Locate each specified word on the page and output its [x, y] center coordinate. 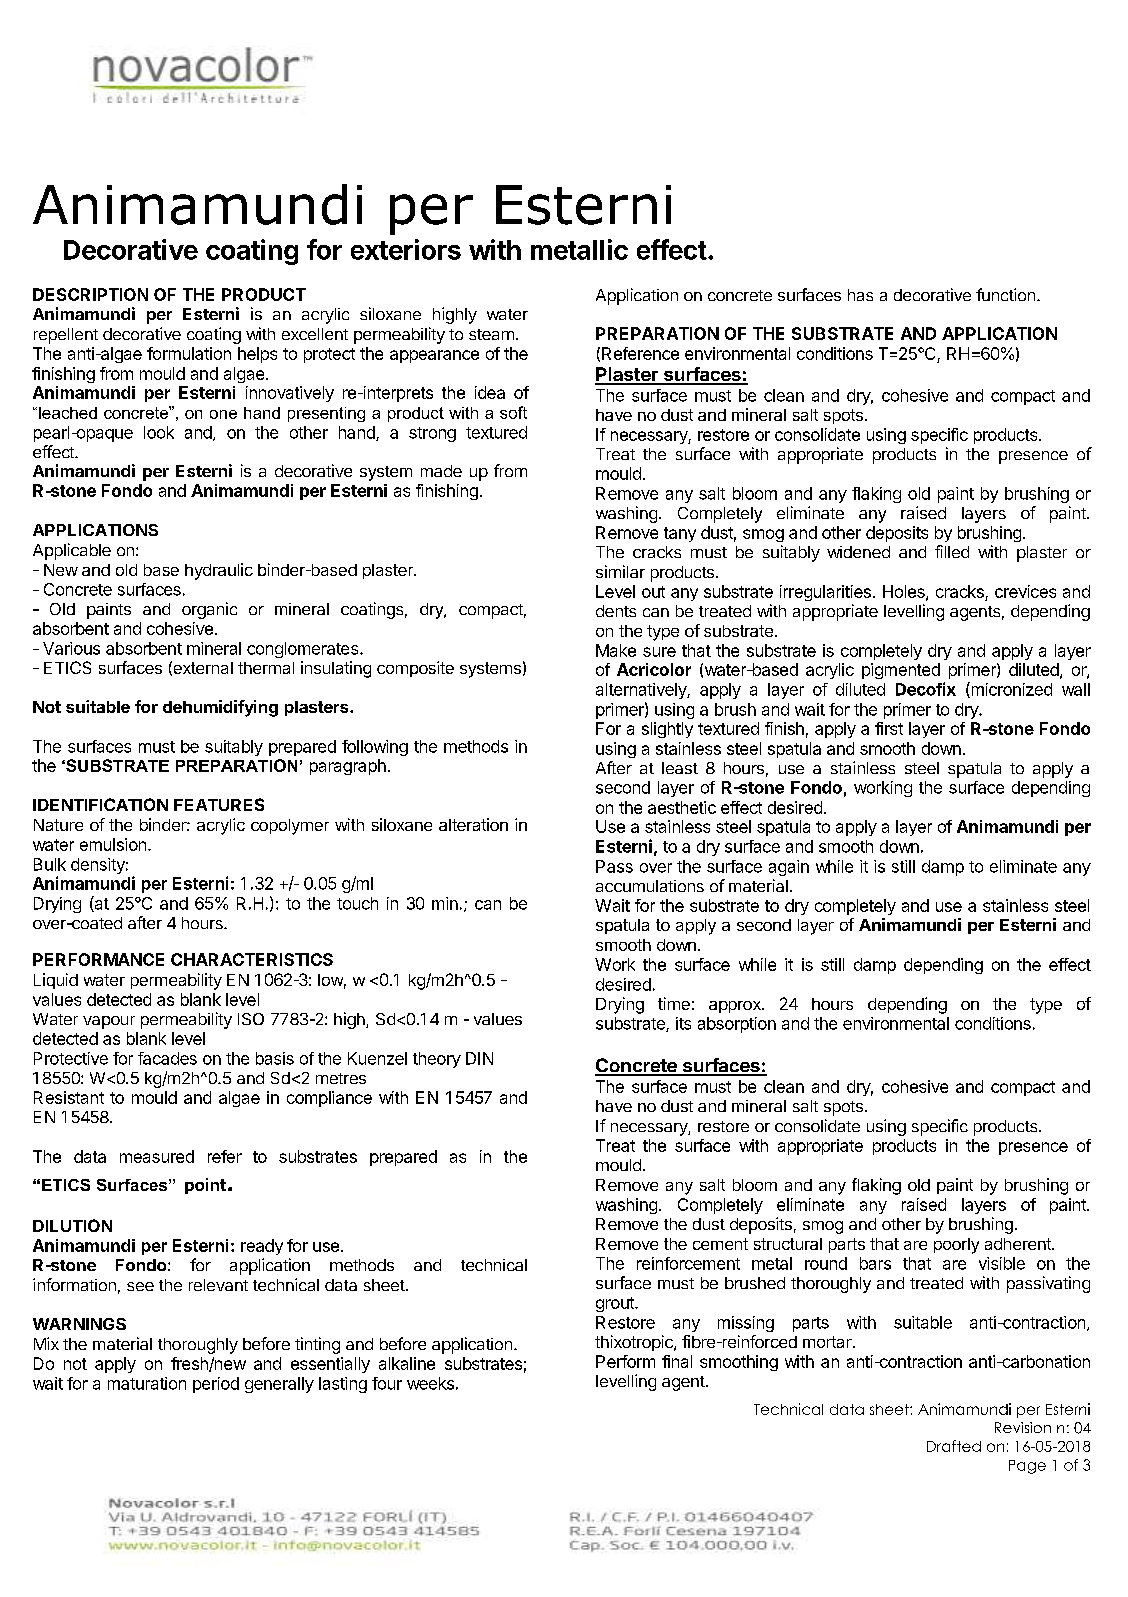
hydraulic [219, 571]
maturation [147, 1383]
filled [952, 551]
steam [491, 334]
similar [620, 571]
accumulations [650, 886]
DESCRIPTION [90, 294]
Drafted [954, 1446]
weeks [430, 1383]
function [1005, 294]
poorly [956, 1246]
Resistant [69, 1097]
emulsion [113, 844]
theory [437, 1060]
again [789, 868]
